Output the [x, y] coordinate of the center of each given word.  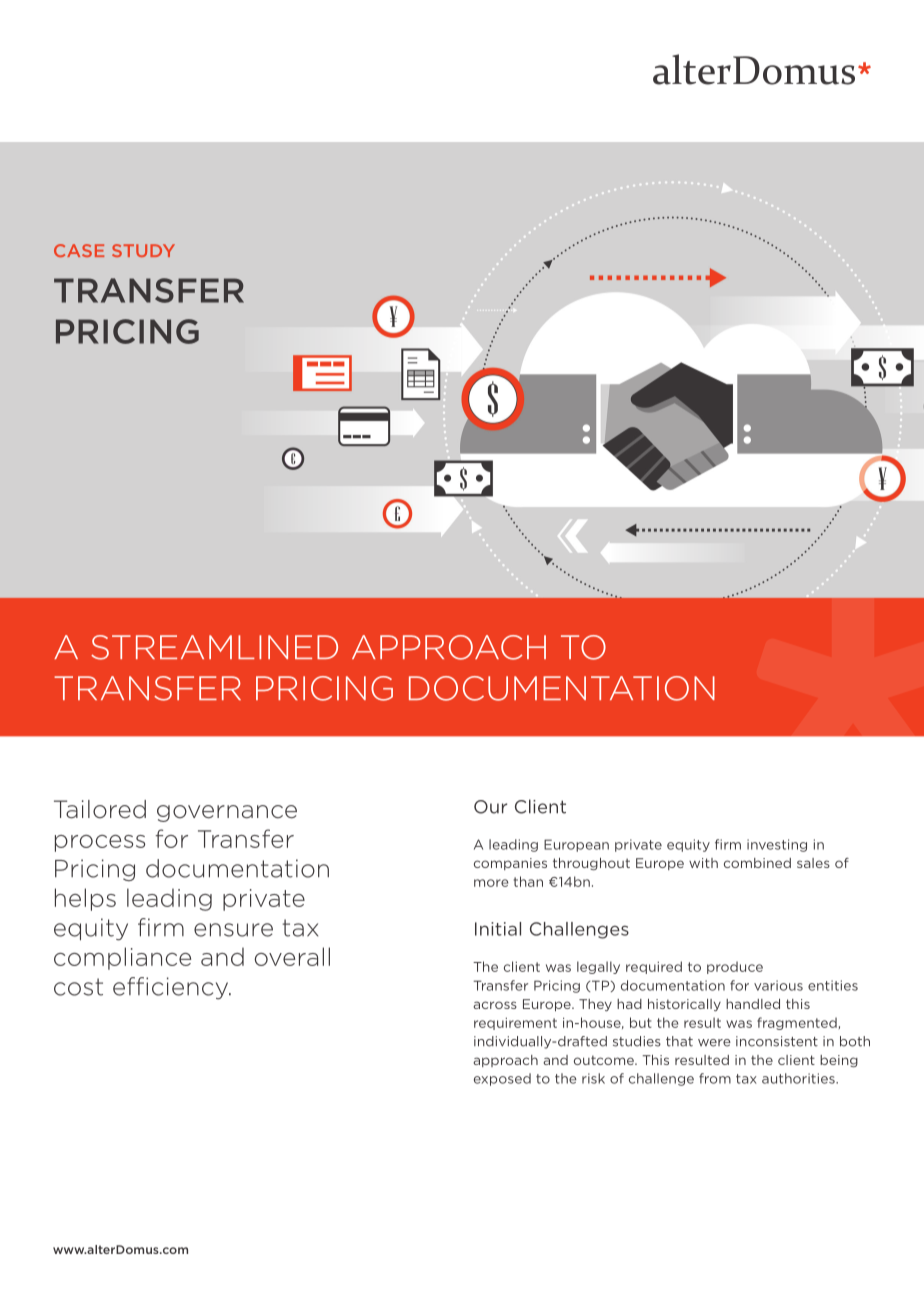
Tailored [100, 809]
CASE [79, 250]
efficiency [172, 988]
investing [777, 845]
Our [490, 807]
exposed [502, 1079]
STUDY [143, 250]
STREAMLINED [214, 647]
